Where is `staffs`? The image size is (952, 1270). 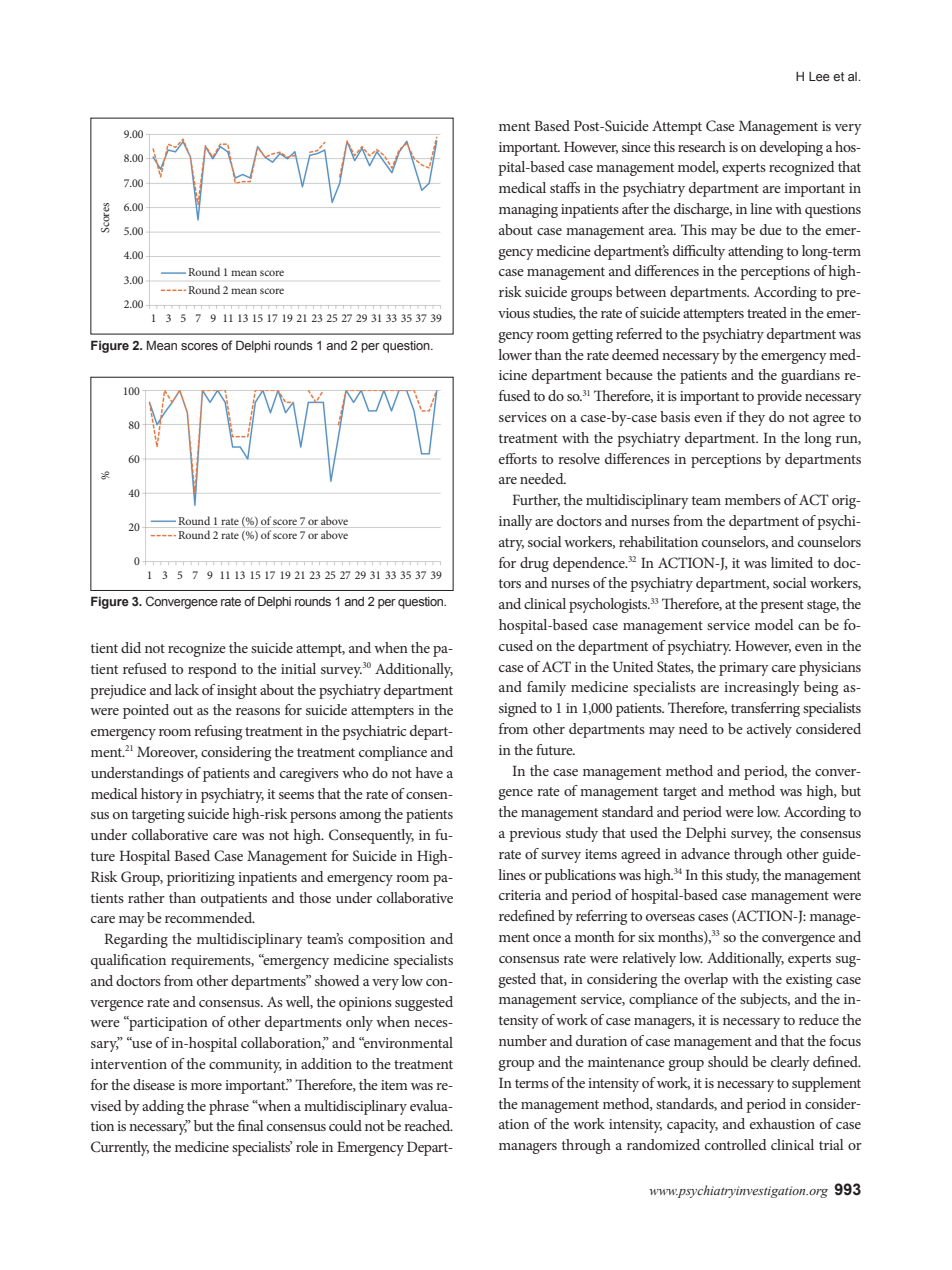
staffs is located at coordinates (565, 187).
